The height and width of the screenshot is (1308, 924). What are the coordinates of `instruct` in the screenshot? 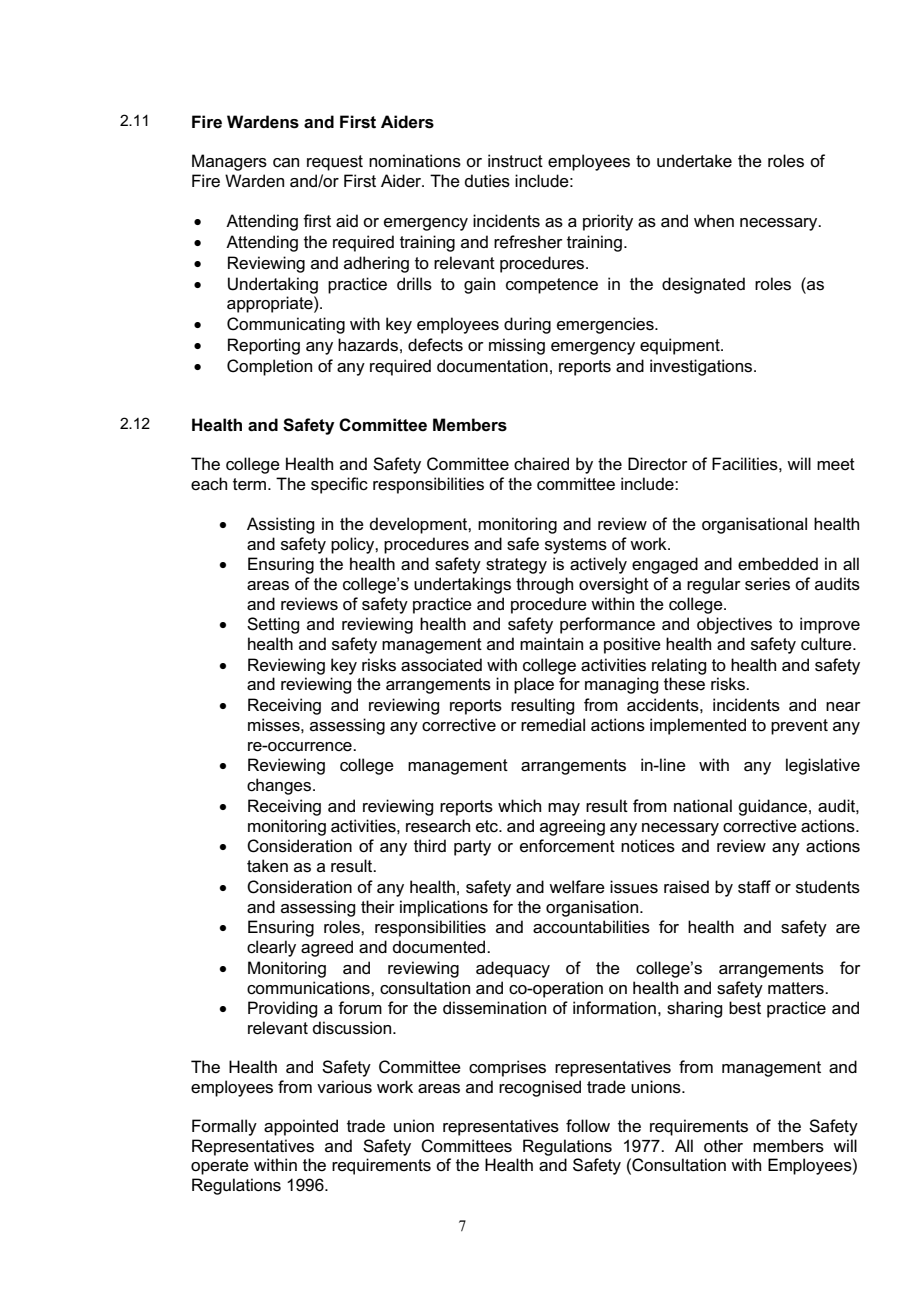 It's located at (515, 161).
